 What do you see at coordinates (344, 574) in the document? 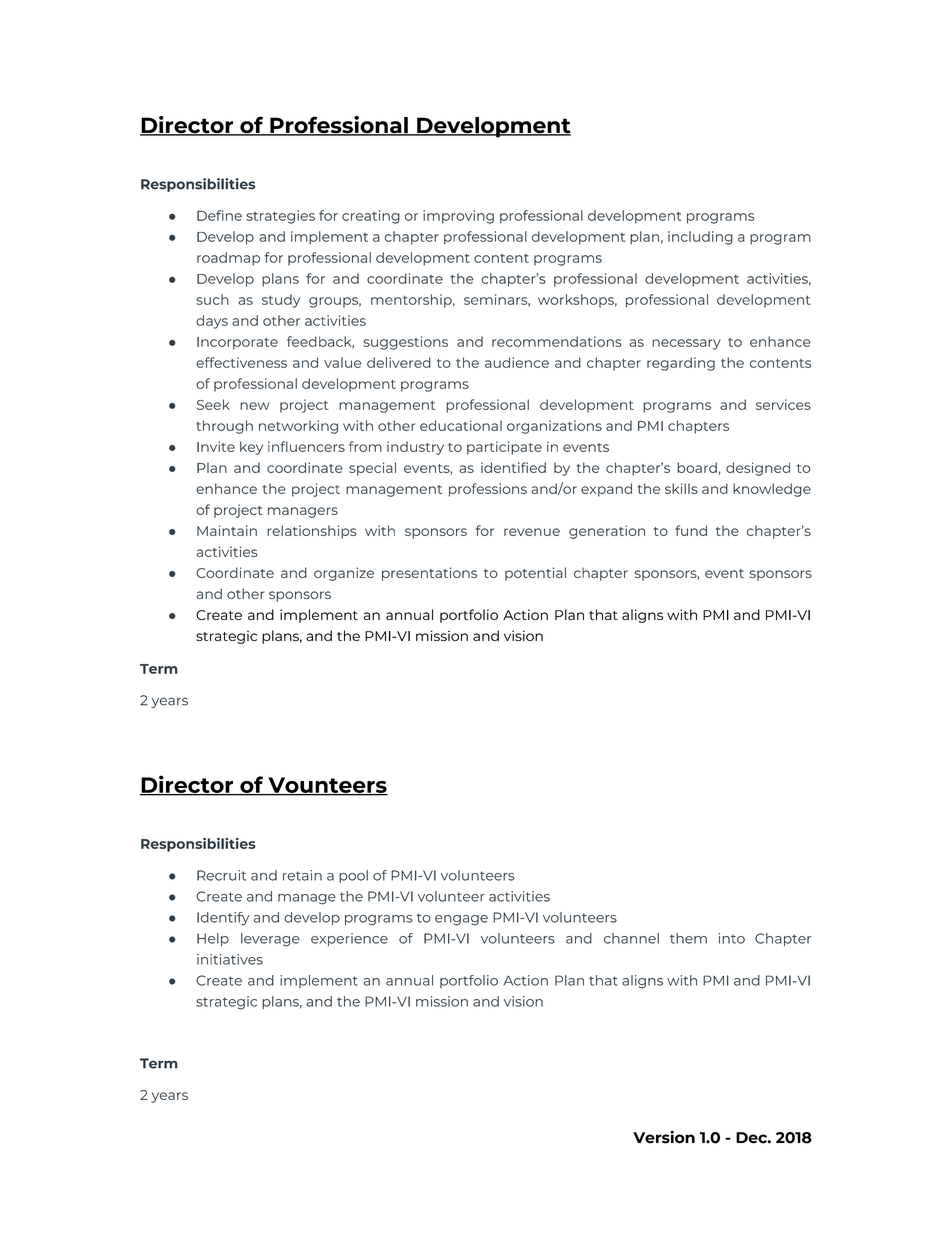
I see `organize` at bounding box center [344, 574].
